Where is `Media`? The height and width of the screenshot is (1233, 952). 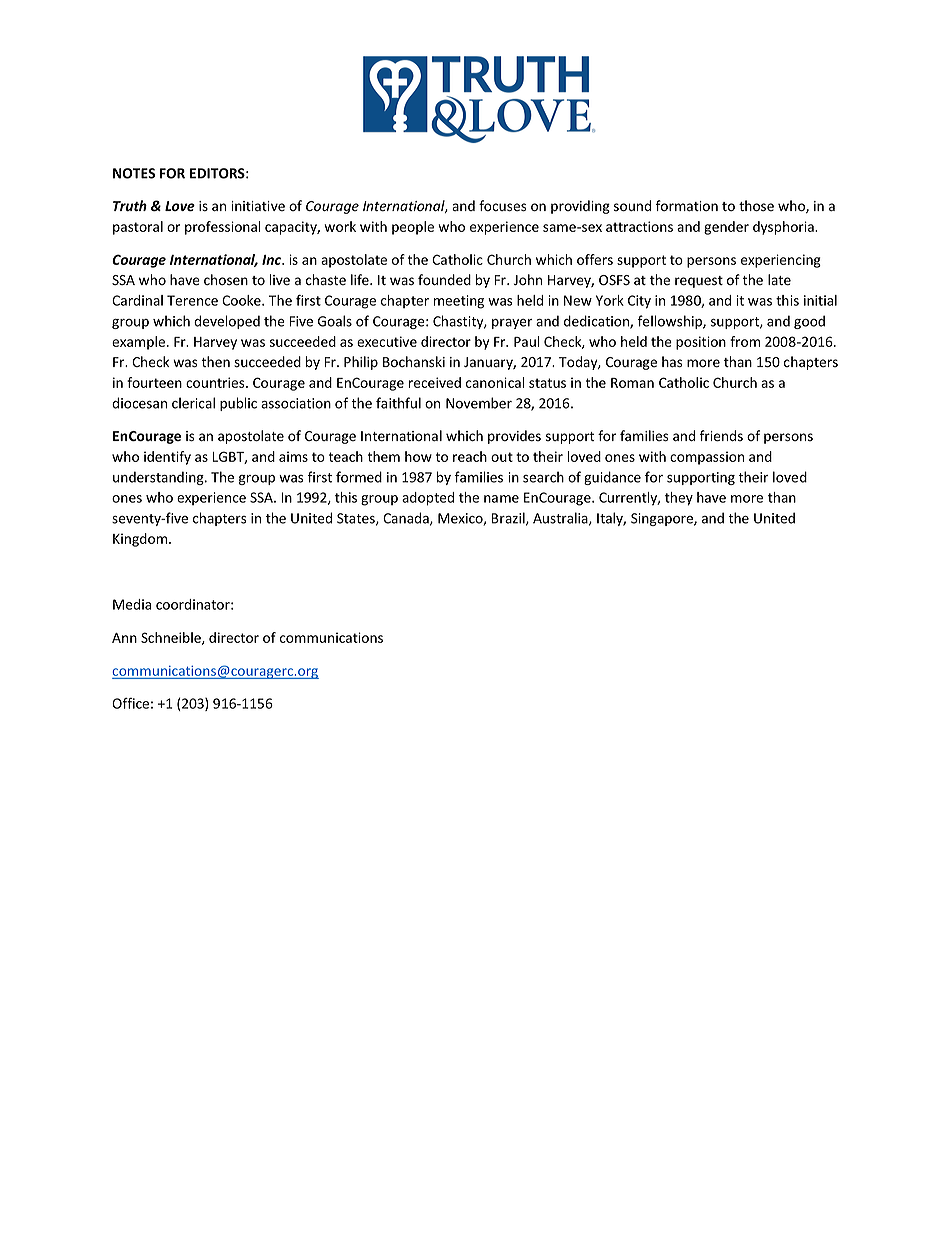 Media is located at coordinates (132, 604).
